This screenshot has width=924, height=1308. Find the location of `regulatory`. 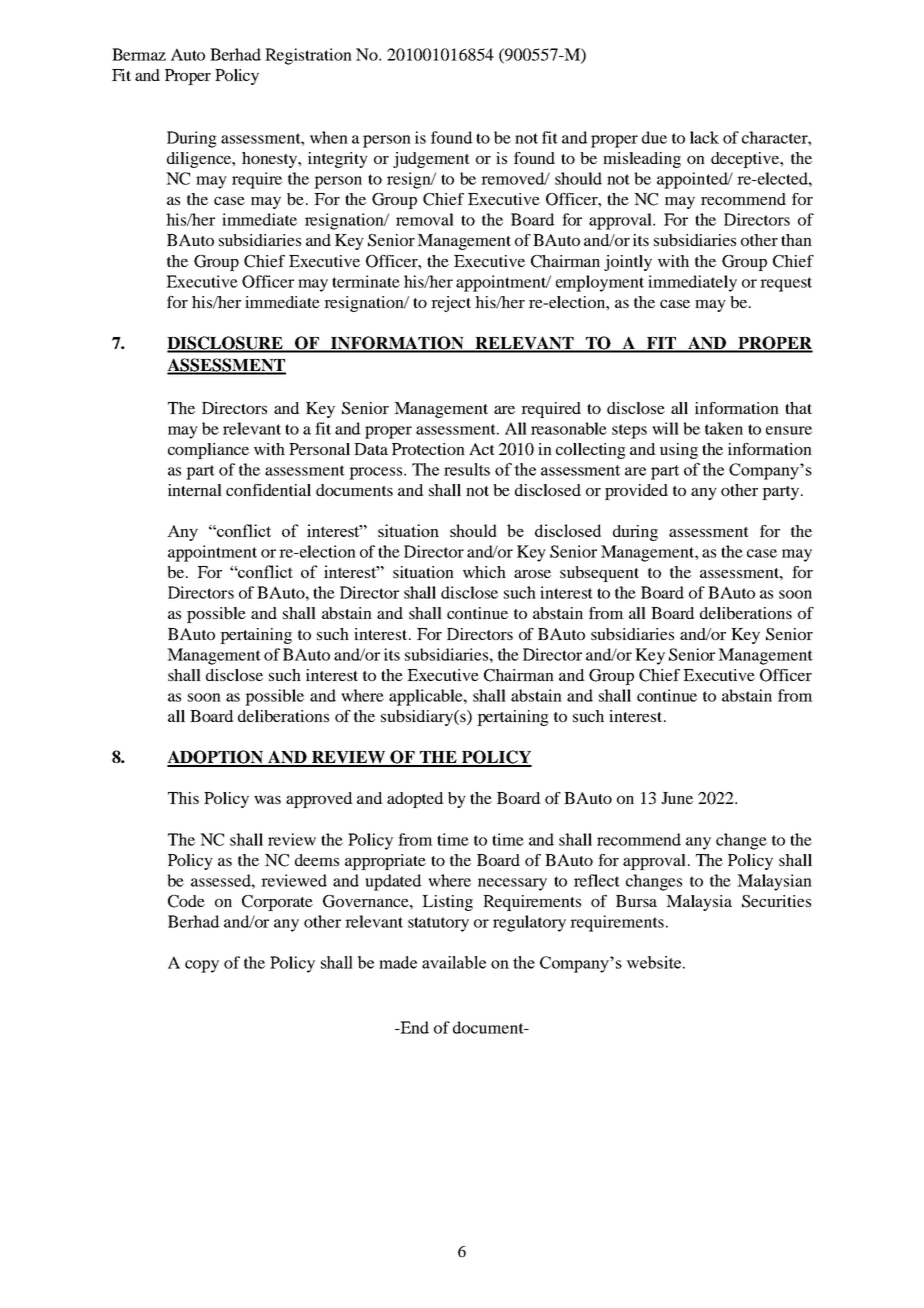

regulatory is located at coordinates (529, 923).
